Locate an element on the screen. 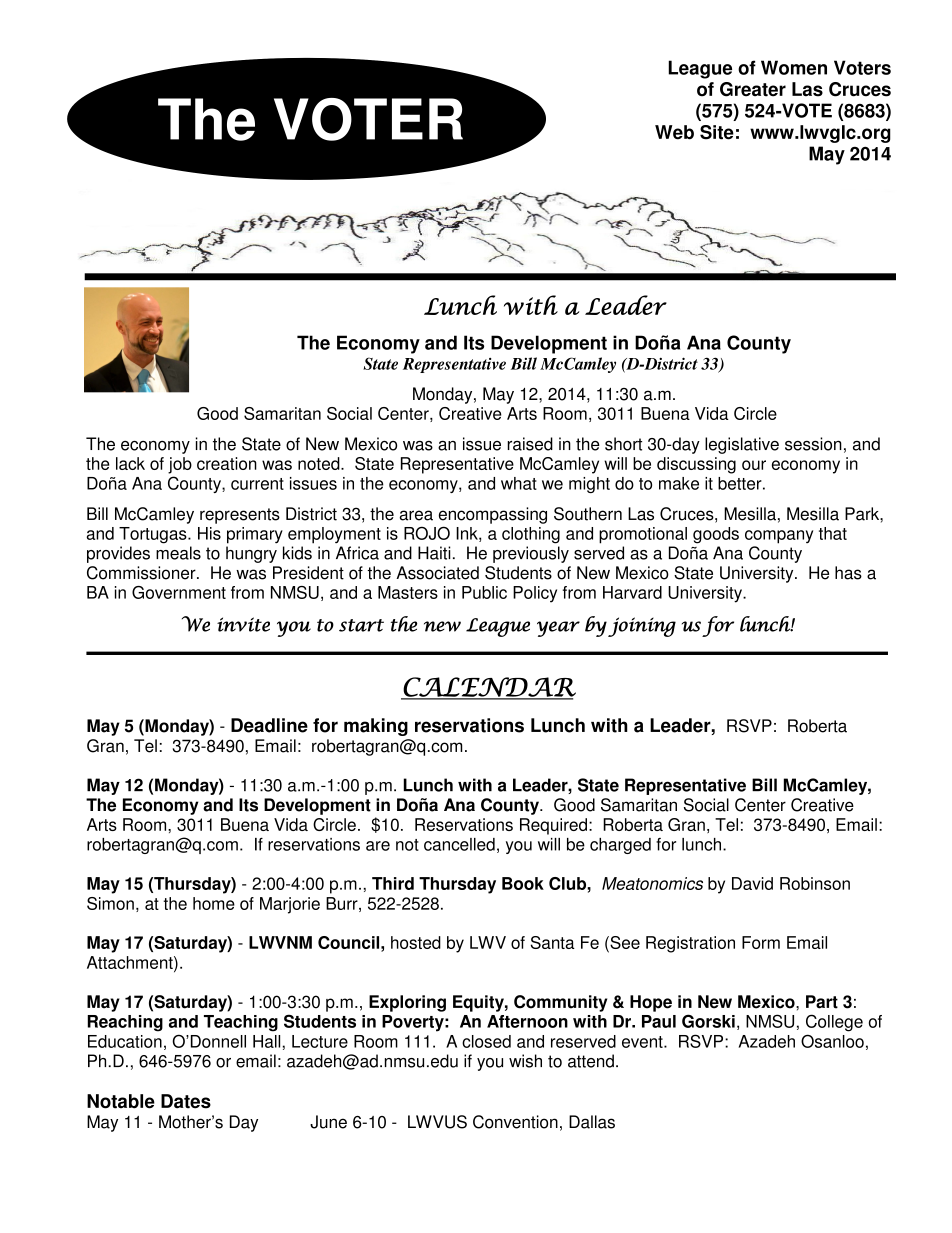  cancelled is located at coordinates (459, 844).
